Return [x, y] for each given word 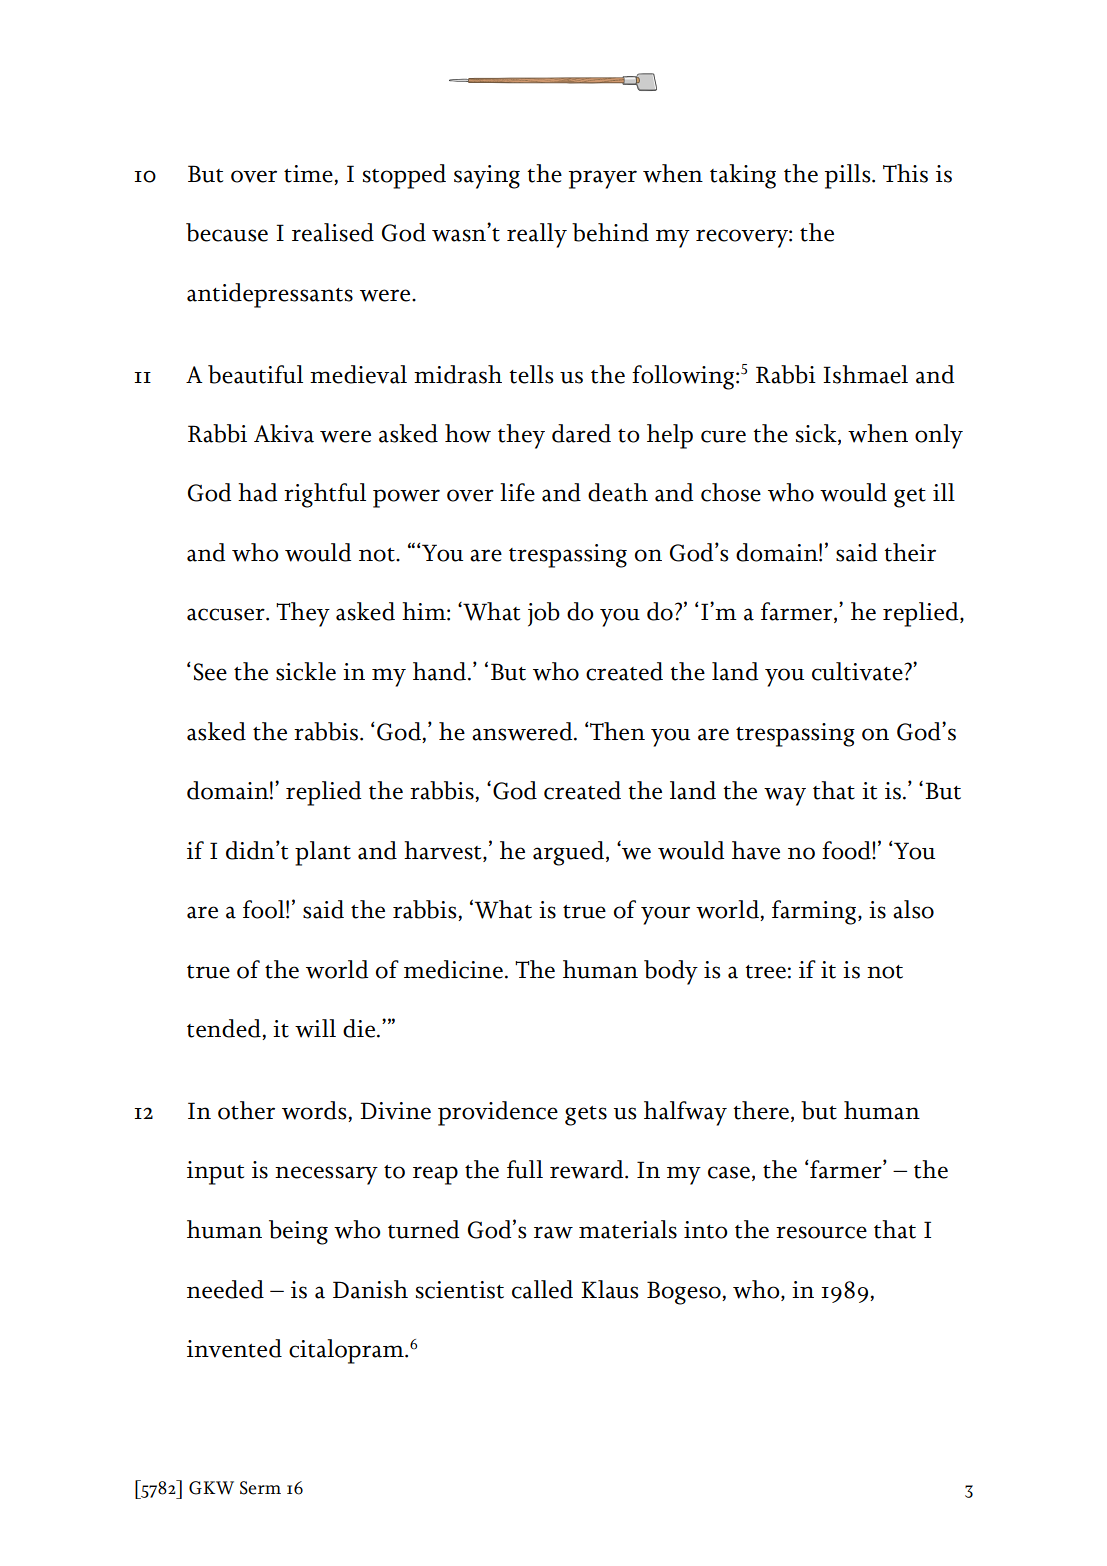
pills [849, 176]
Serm [260, 1488]
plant [323, 853]
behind [610, 232]
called [542, 1289]
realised [333, 232]
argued [570, 853]
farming [815, 912]
